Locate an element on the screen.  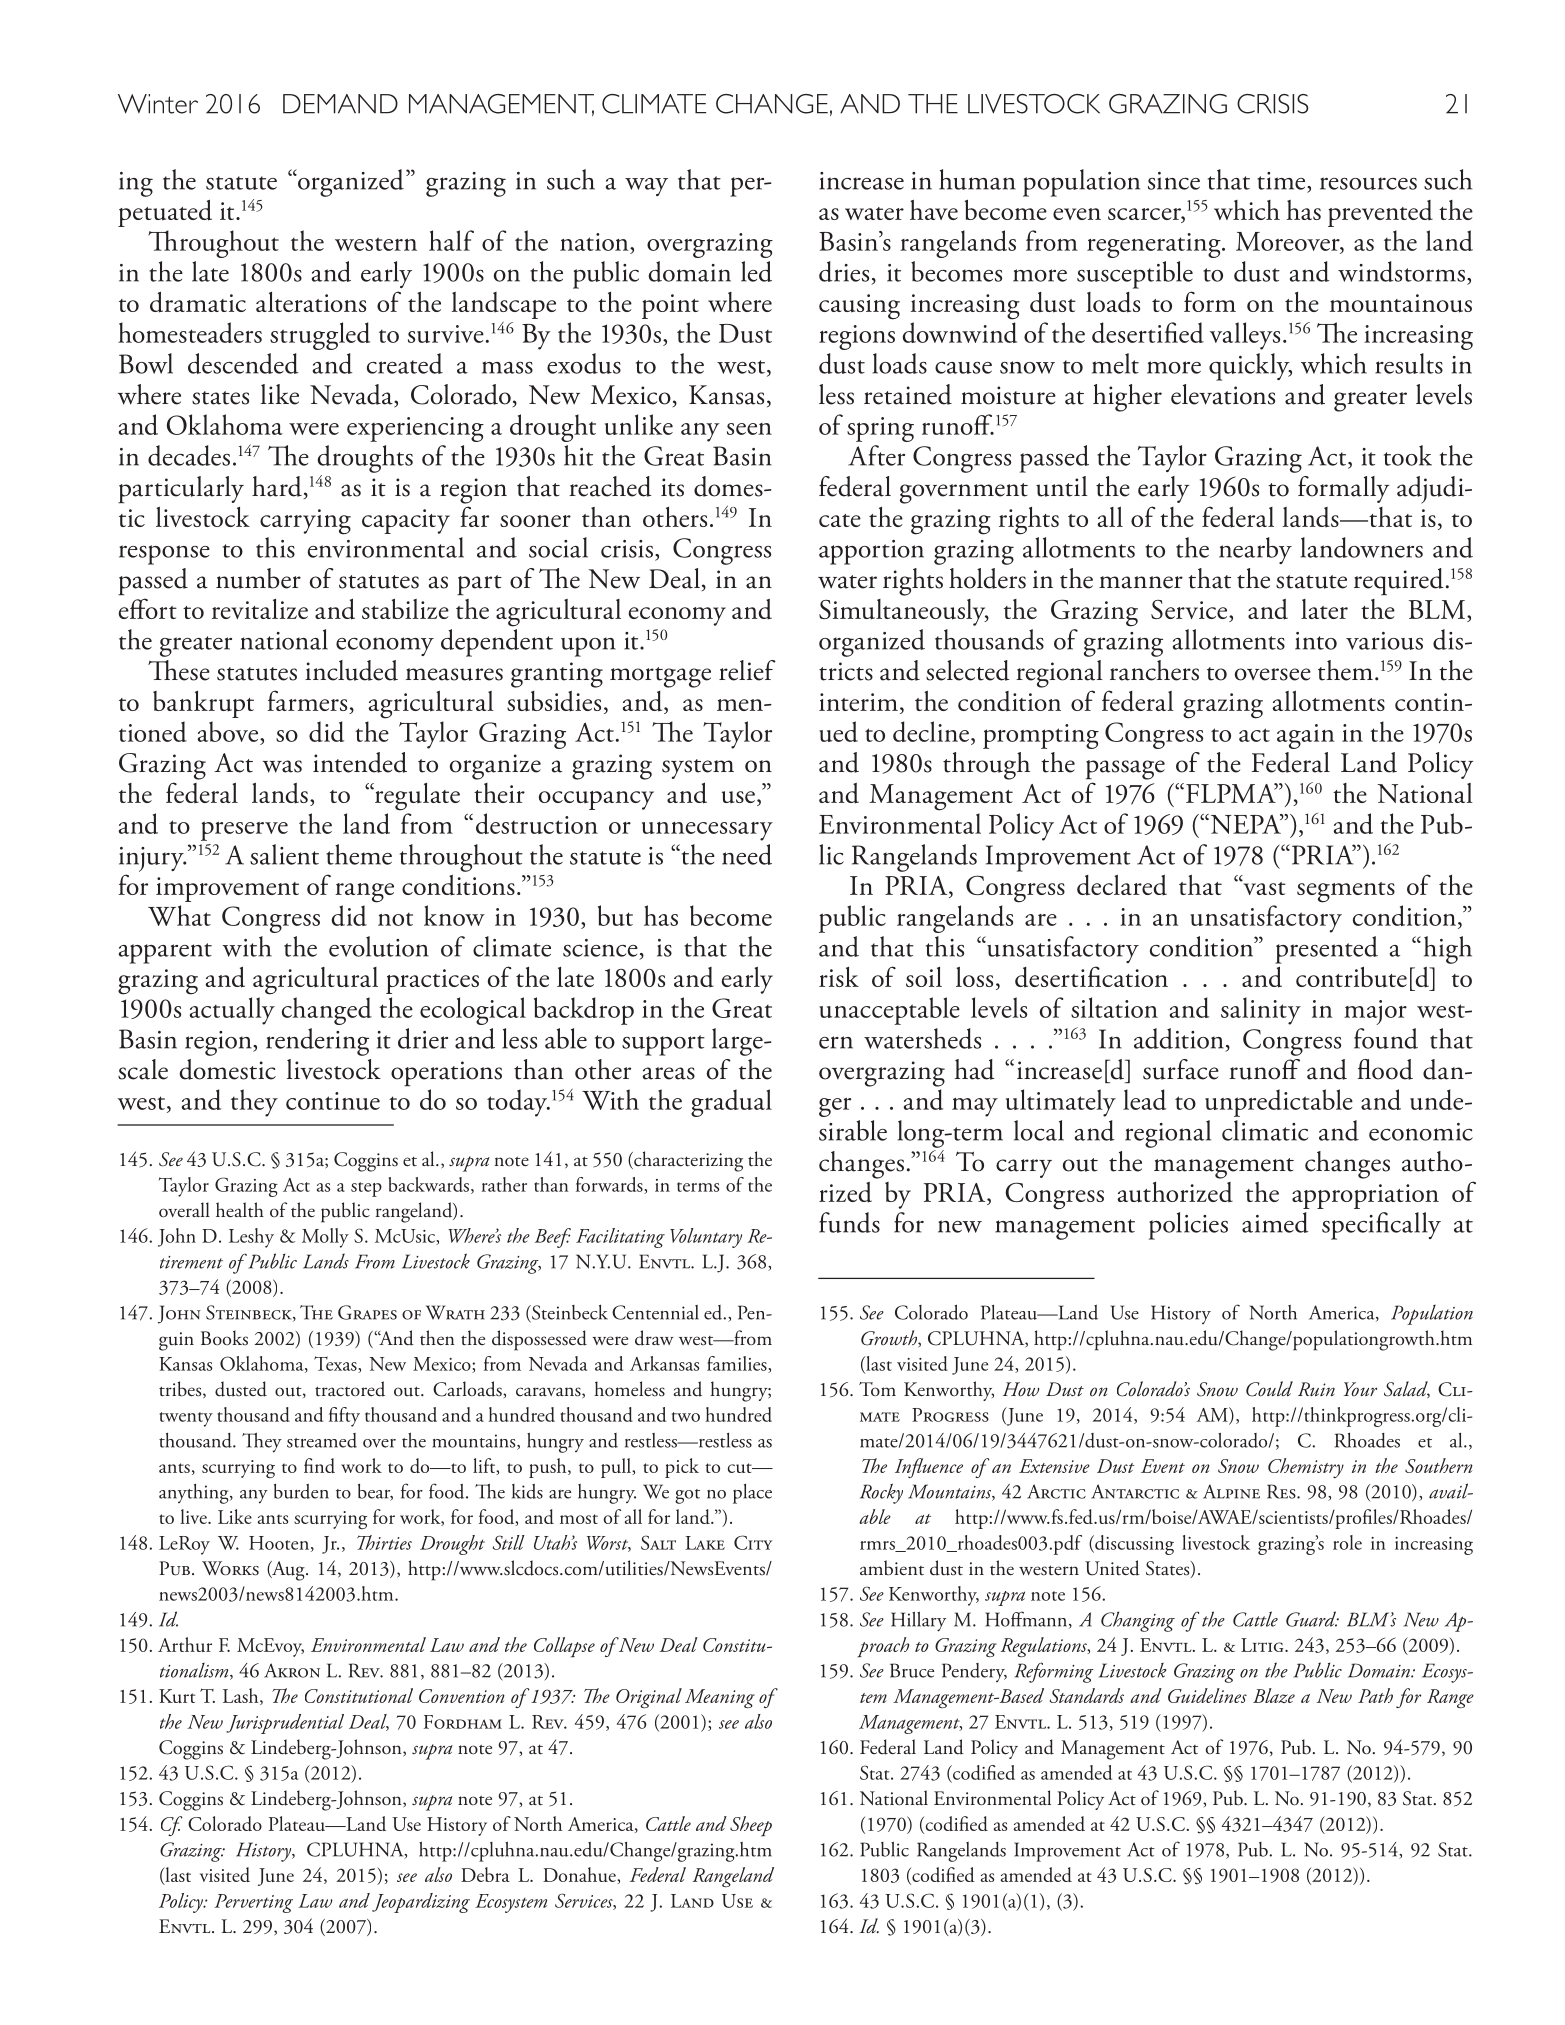
Jeopardizing is located at coordinates (421, 1903).
